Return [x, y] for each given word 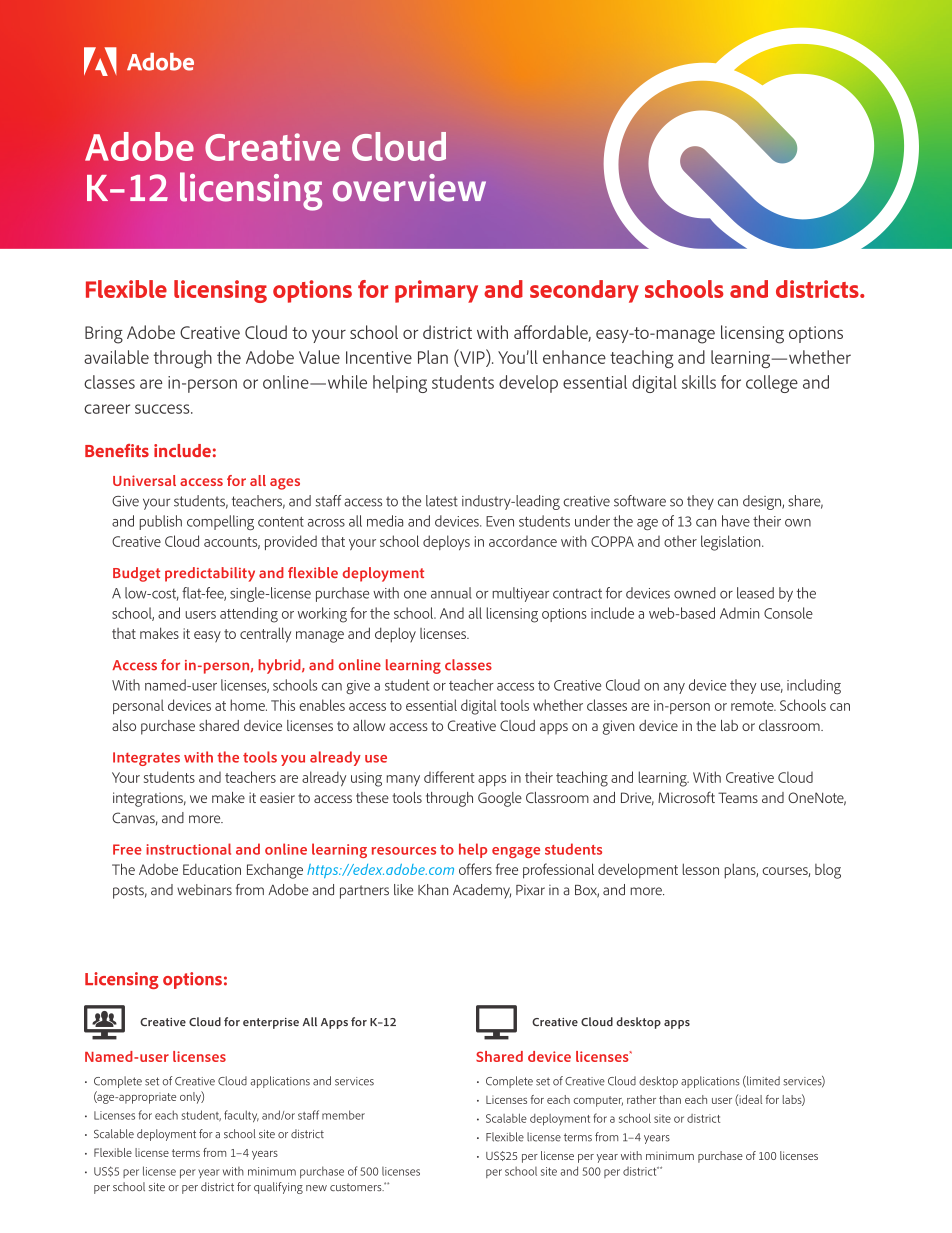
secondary [584, 291]
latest [442, 501]
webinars [204, 890]
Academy [482, 891]
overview [409, 188]
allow [369, 725]
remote [753, 706]
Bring [104, 335]
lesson [701, 869]
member [343, 1115]
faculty [241, 1116]
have [736, 521]
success [163, 409]
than [670, 1099]
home [248, 705]
